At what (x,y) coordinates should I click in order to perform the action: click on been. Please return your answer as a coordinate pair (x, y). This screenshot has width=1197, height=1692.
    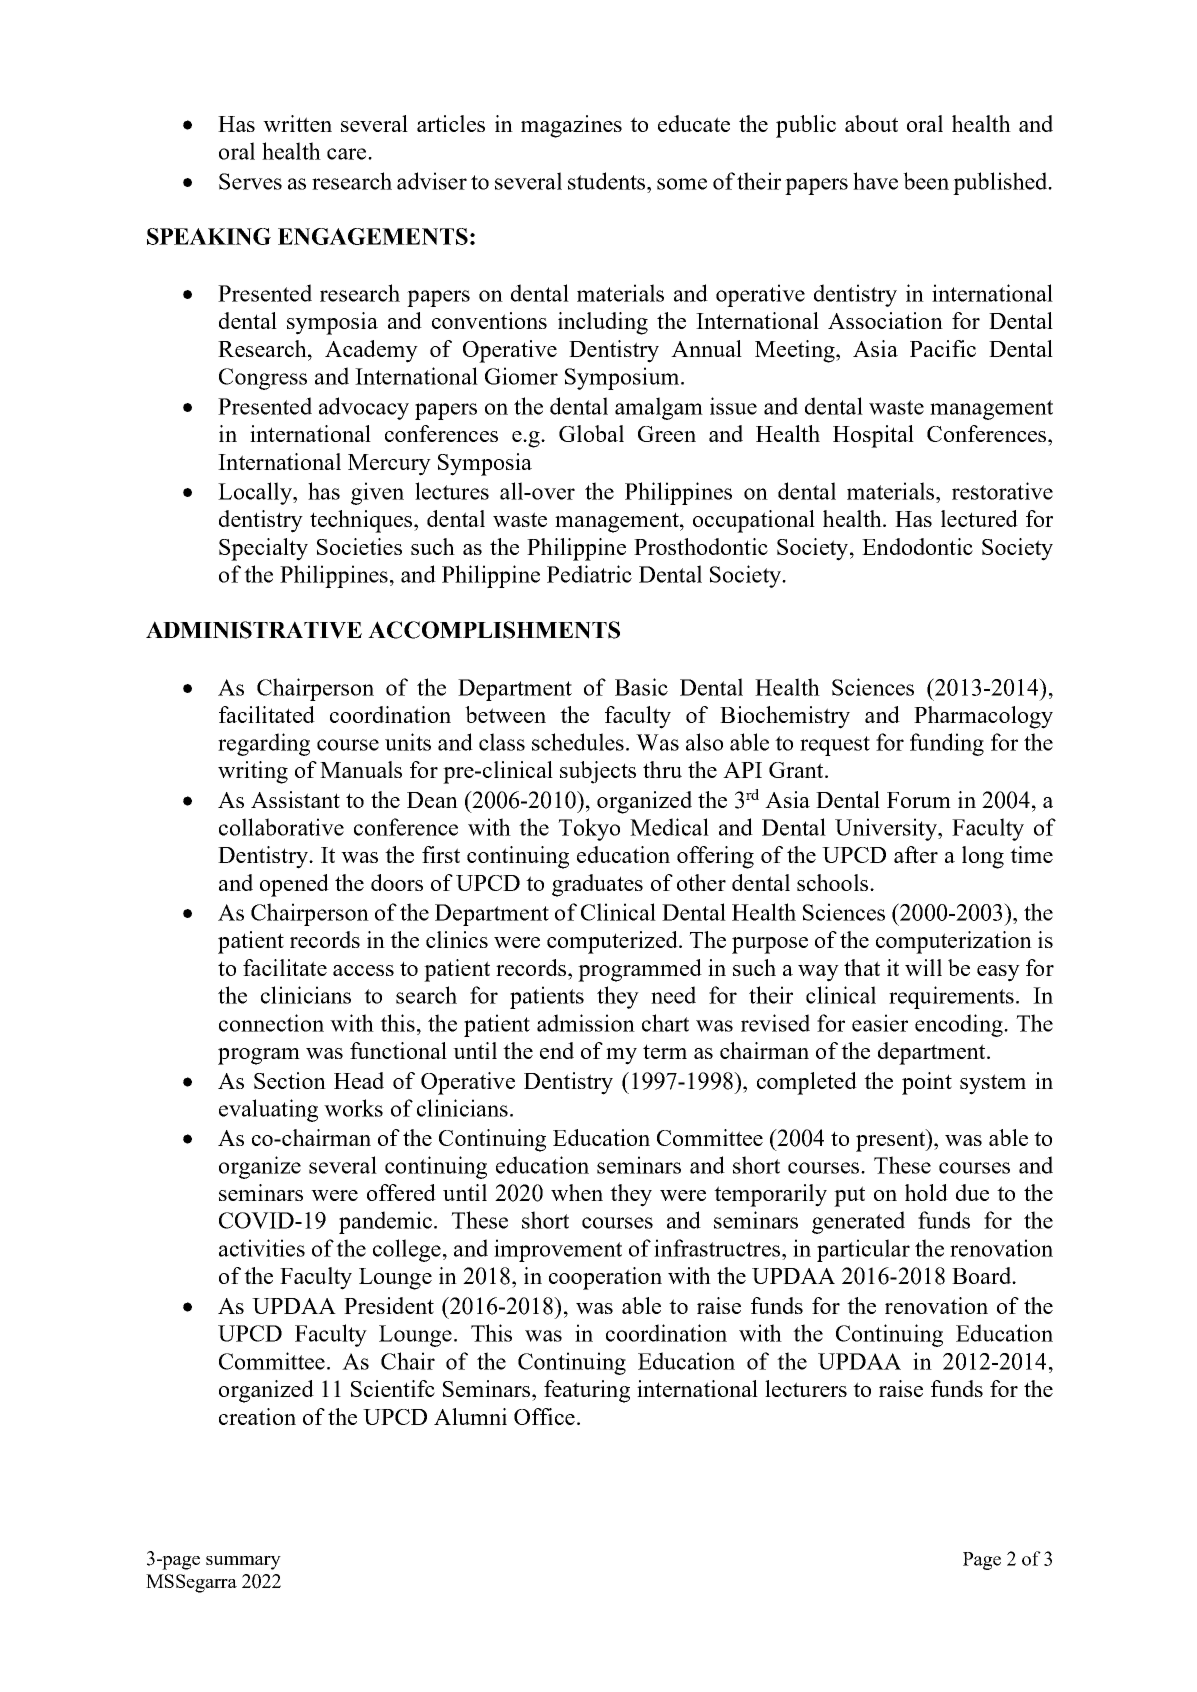
    Looking at the image, I should click on (926, 181).
